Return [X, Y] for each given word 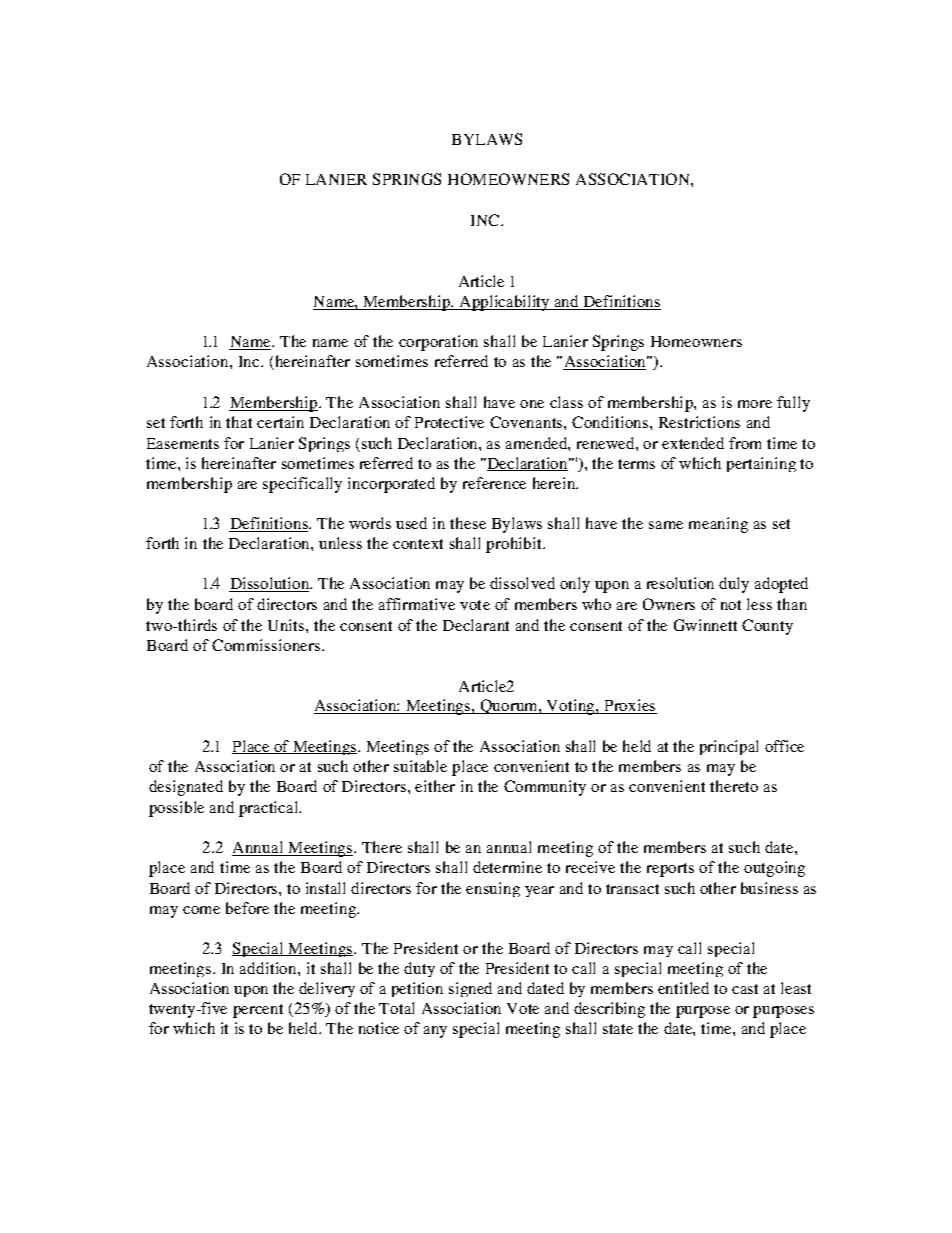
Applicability [504, 303]
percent [258, 1011]
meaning [718, 525]
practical [270, 809]
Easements [183, 443]
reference [494, 483]
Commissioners [266, 645]
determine [507, 867]
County [767, 627]
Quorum [509, 706]
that [239, 422]
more [755, 404]
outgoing [774, 869]
